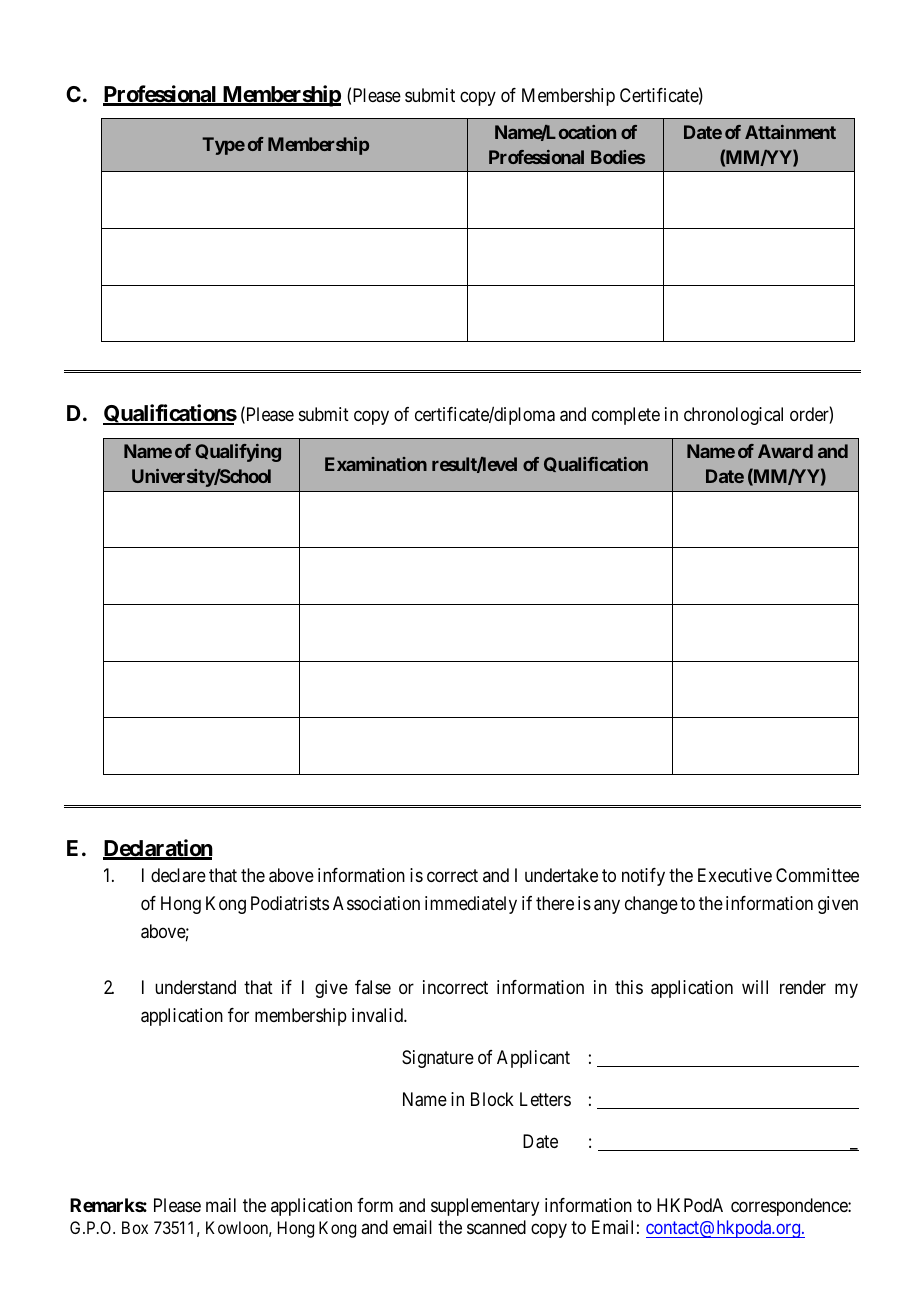 The width and height of the image is (924, 1309). Describe the element at coordinates (238, 453) in the image. I see `Qualifying` at that location.
